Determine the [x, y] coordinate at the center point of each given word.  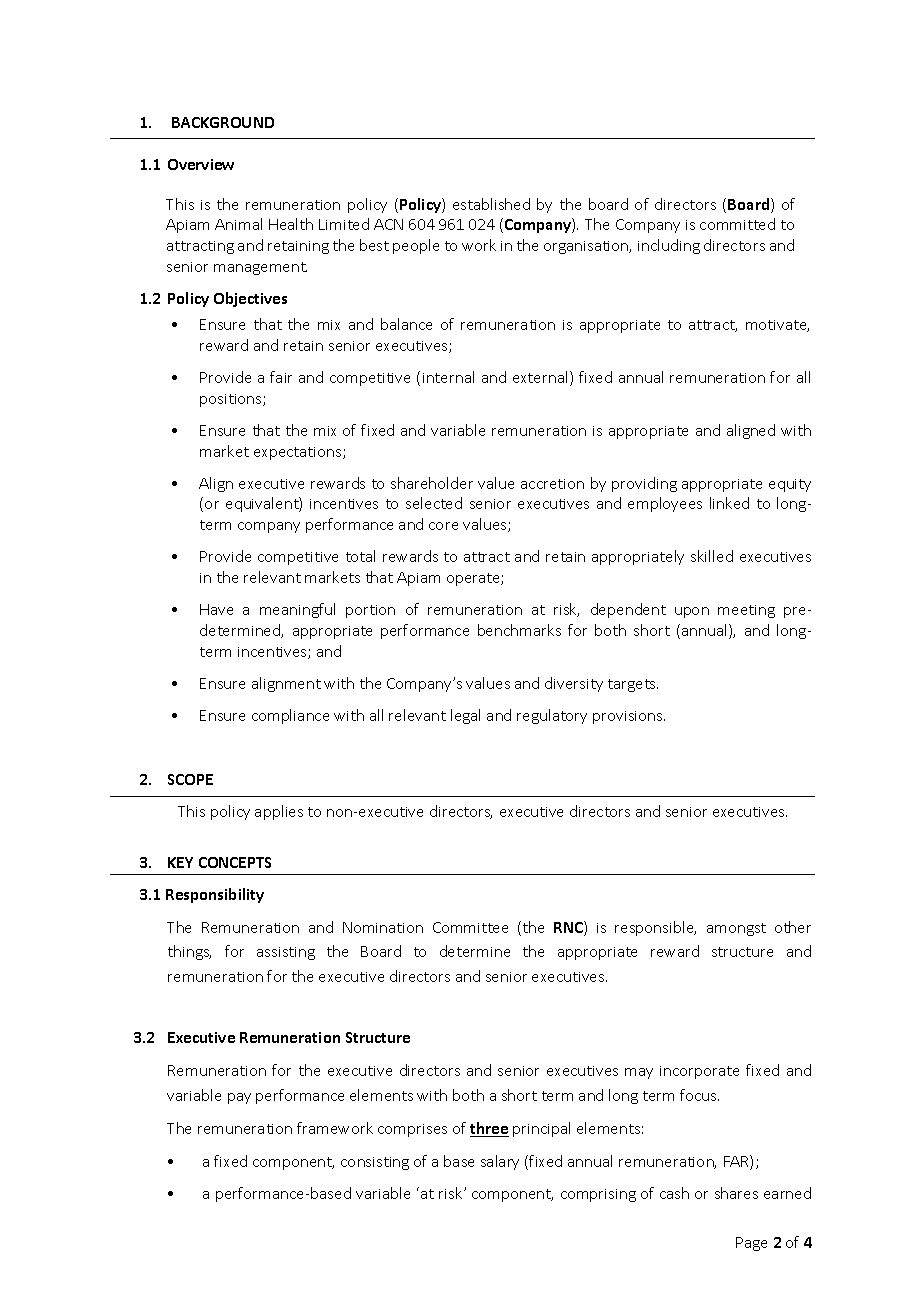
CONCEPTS [235, 862]
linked [729, 503]
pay [239, 1098]
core [443, 526]
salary [500, 1162]
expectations [299, 453]
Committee [470, 927]
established [491, 204]
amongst [736, 929]
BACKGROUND [223, 122]
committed [737, 224]
